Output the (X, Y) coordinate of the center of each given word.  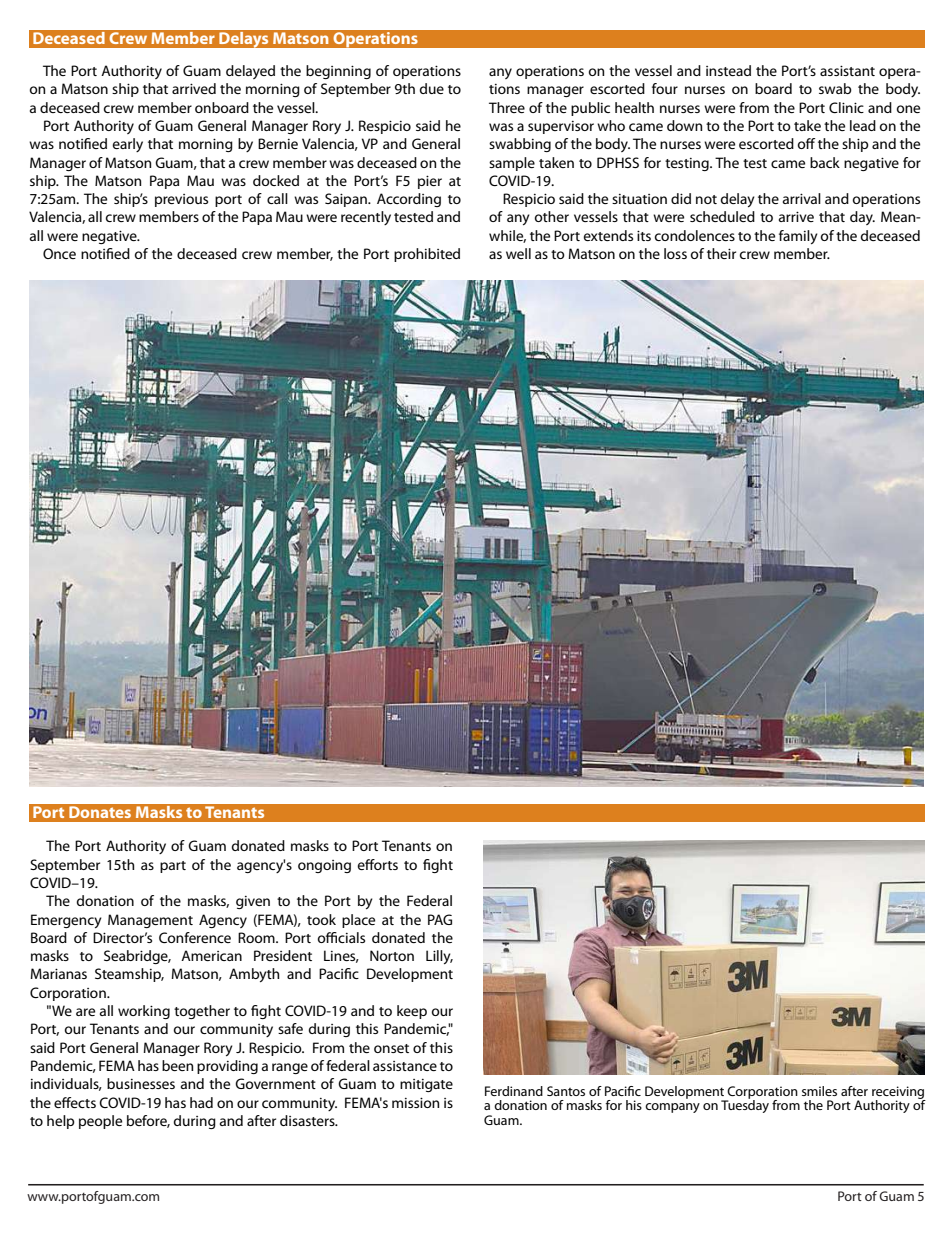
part (173, 867)
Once (59, 253)
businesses (141, 1083)
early (127, 145)
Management (150, 921)
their (721, 253)
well (518, 253)
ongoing (324, 866)
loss (675, 253)
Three (507, 107)
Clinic (846, 107)
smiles (819, 1091)
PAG (440, 919)
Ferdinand (514, 1091)
